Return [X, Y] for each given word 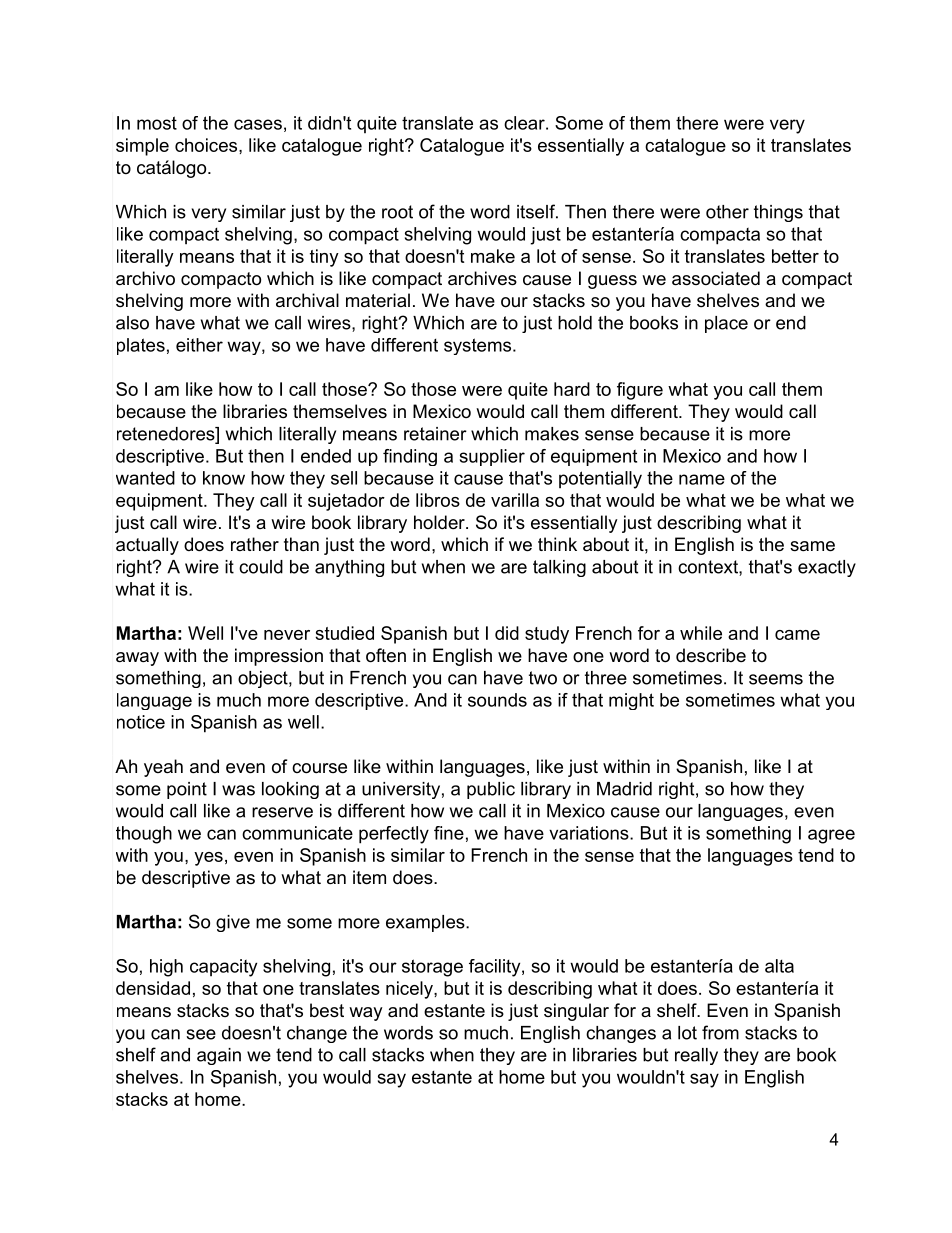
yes [208, 859]
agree [831, 836]
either [199, 345]
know [224, 478]
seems [776, 679]
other [727, 212]
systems [477, 346]
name [702, 479]
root [397, 212]
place [726, 324]
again [219, 1056]
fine [449, 833]
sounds [497, 700]
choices [207, 145]
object [264, 679]
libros [438, 500]
